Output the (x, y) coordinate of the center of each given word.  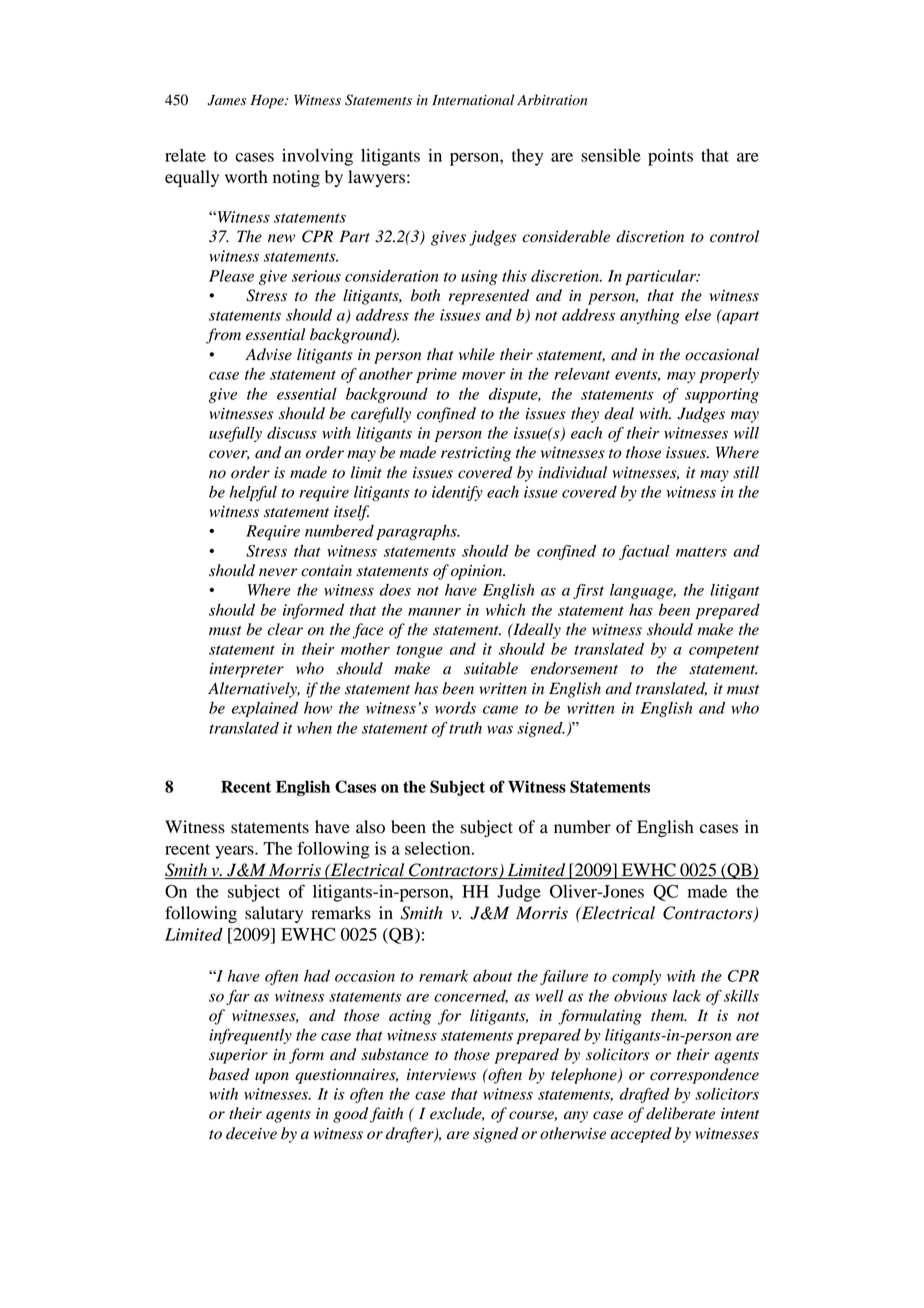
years (235, 852)
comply (636, 977)
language (642, 591)
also (370, 827)
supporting (722, 395)
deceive (251, 1133)
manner (434, 612)
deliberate (680, 1113)
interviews (441, 1075)
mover (483, 376)
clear (285, 629)
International (473, 100)
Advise (268, 354)
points (670, 157)
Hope (268, 101)
